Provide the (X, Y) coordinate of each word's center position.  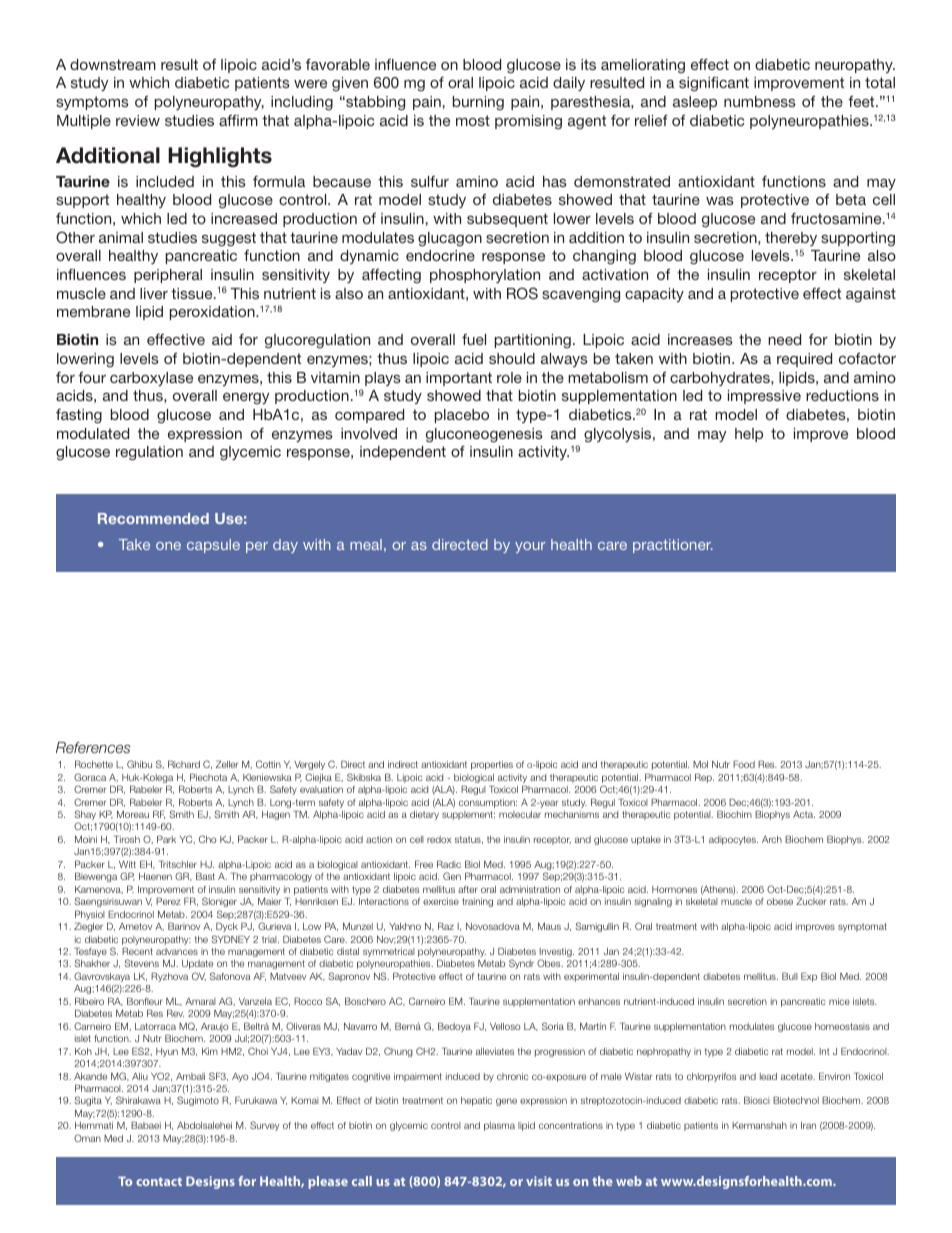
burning (478, 103)
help (749, 435)
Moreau (133, 814)
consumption (488, 803)
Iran (808, 1125)
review (138, 120)
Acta (804, 814)
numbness (760, 101)
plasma (499, 1126)
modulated (93, 433)
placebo (462, 416)
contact (159, 1181)
